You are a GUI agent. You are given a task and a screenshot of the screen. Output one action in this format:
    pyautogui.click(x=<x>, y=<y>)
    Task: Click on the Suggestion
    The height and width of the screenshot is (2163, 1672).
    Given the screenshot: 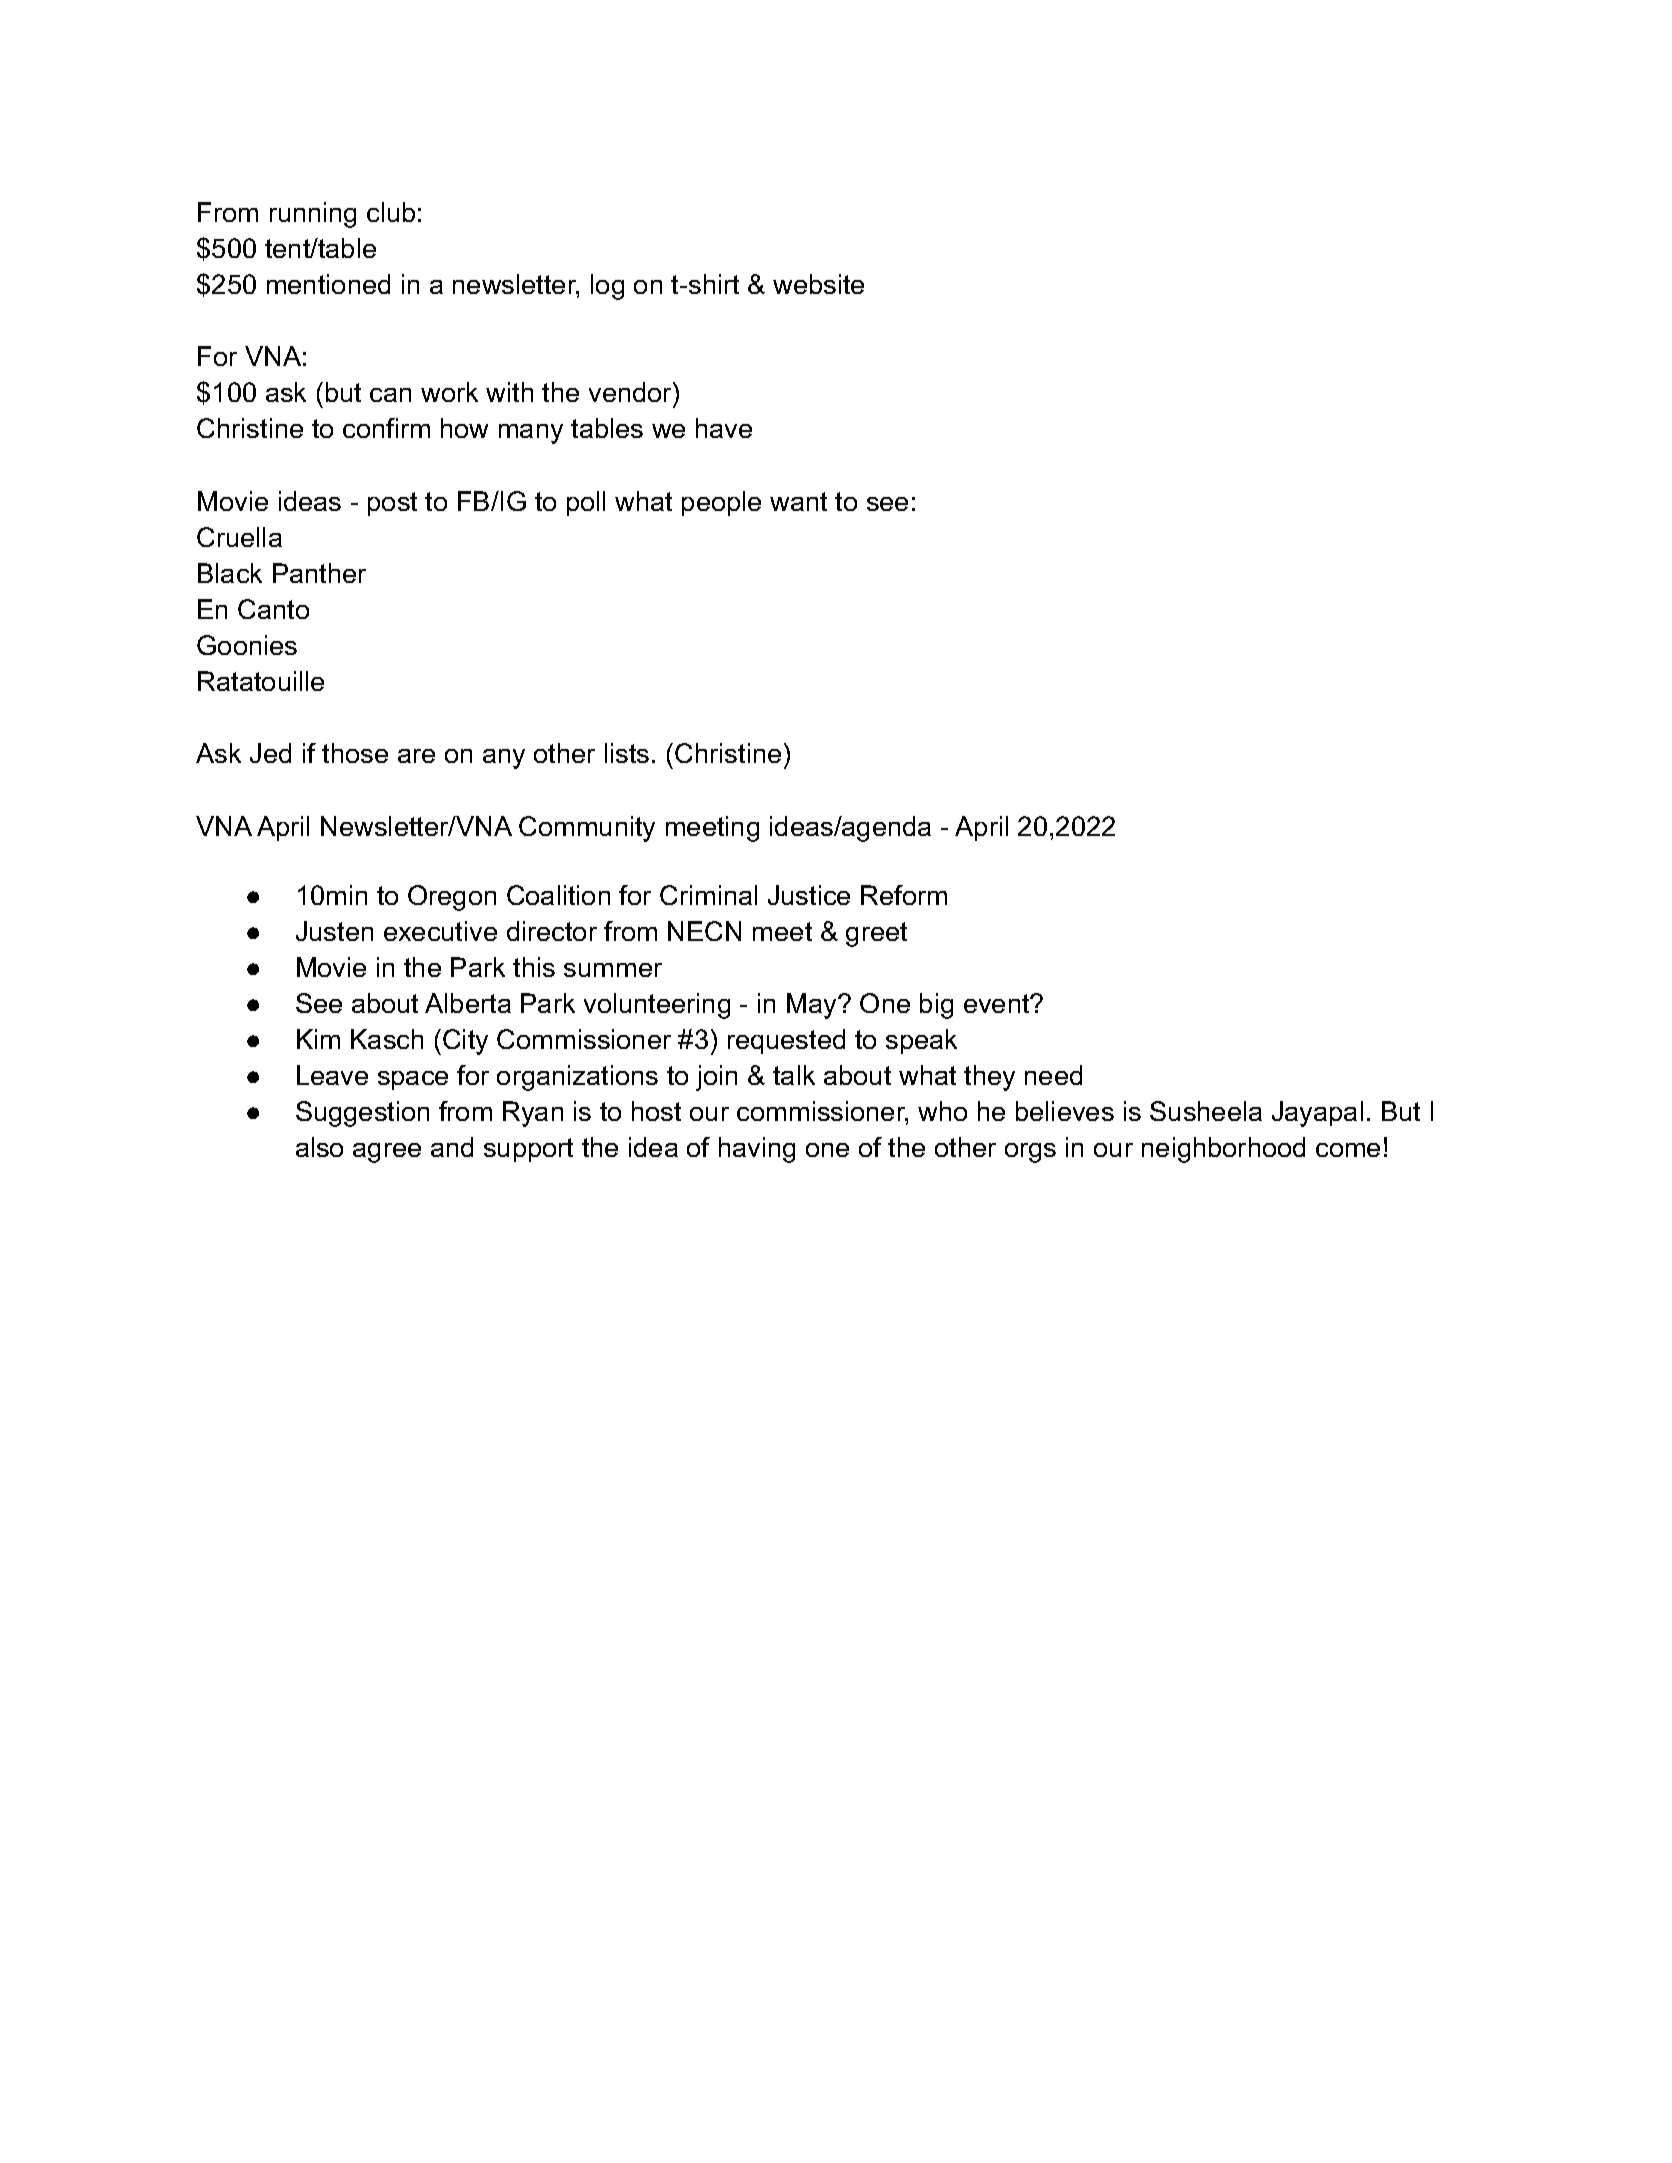 What is the action you would take?
    pyautogui.click(x=362, y=1114)
